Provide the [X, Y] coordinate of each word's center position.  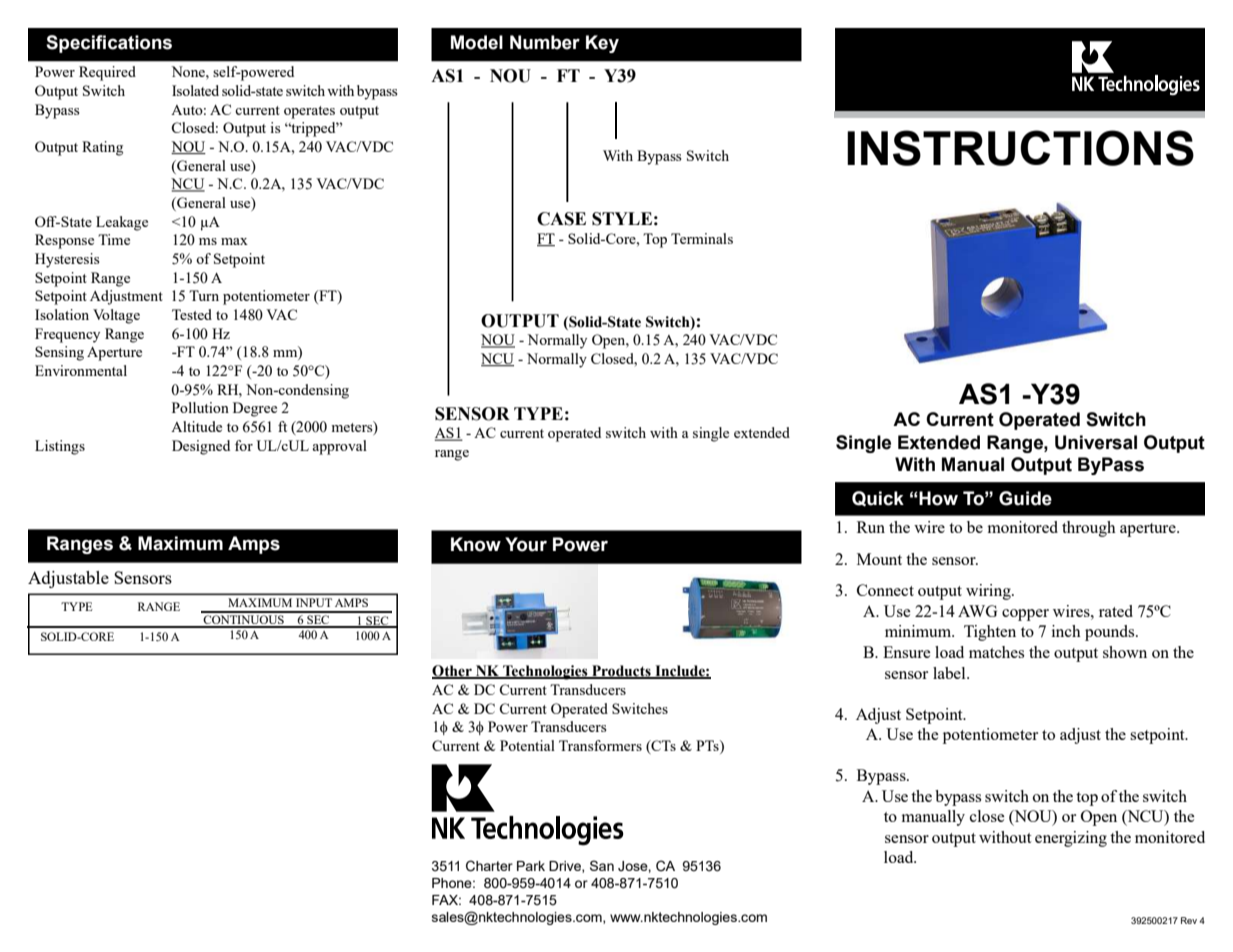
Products [621, 672]
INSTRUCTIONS [1020, 148]
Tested [192, 314]
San [602, 865]
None [189, 71]
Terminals [702, 238]
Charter [489, 866]
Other [453, 672]
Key [602, 44]
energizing [1071, 839]
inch [1066, 631]
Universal [1096, 442]
